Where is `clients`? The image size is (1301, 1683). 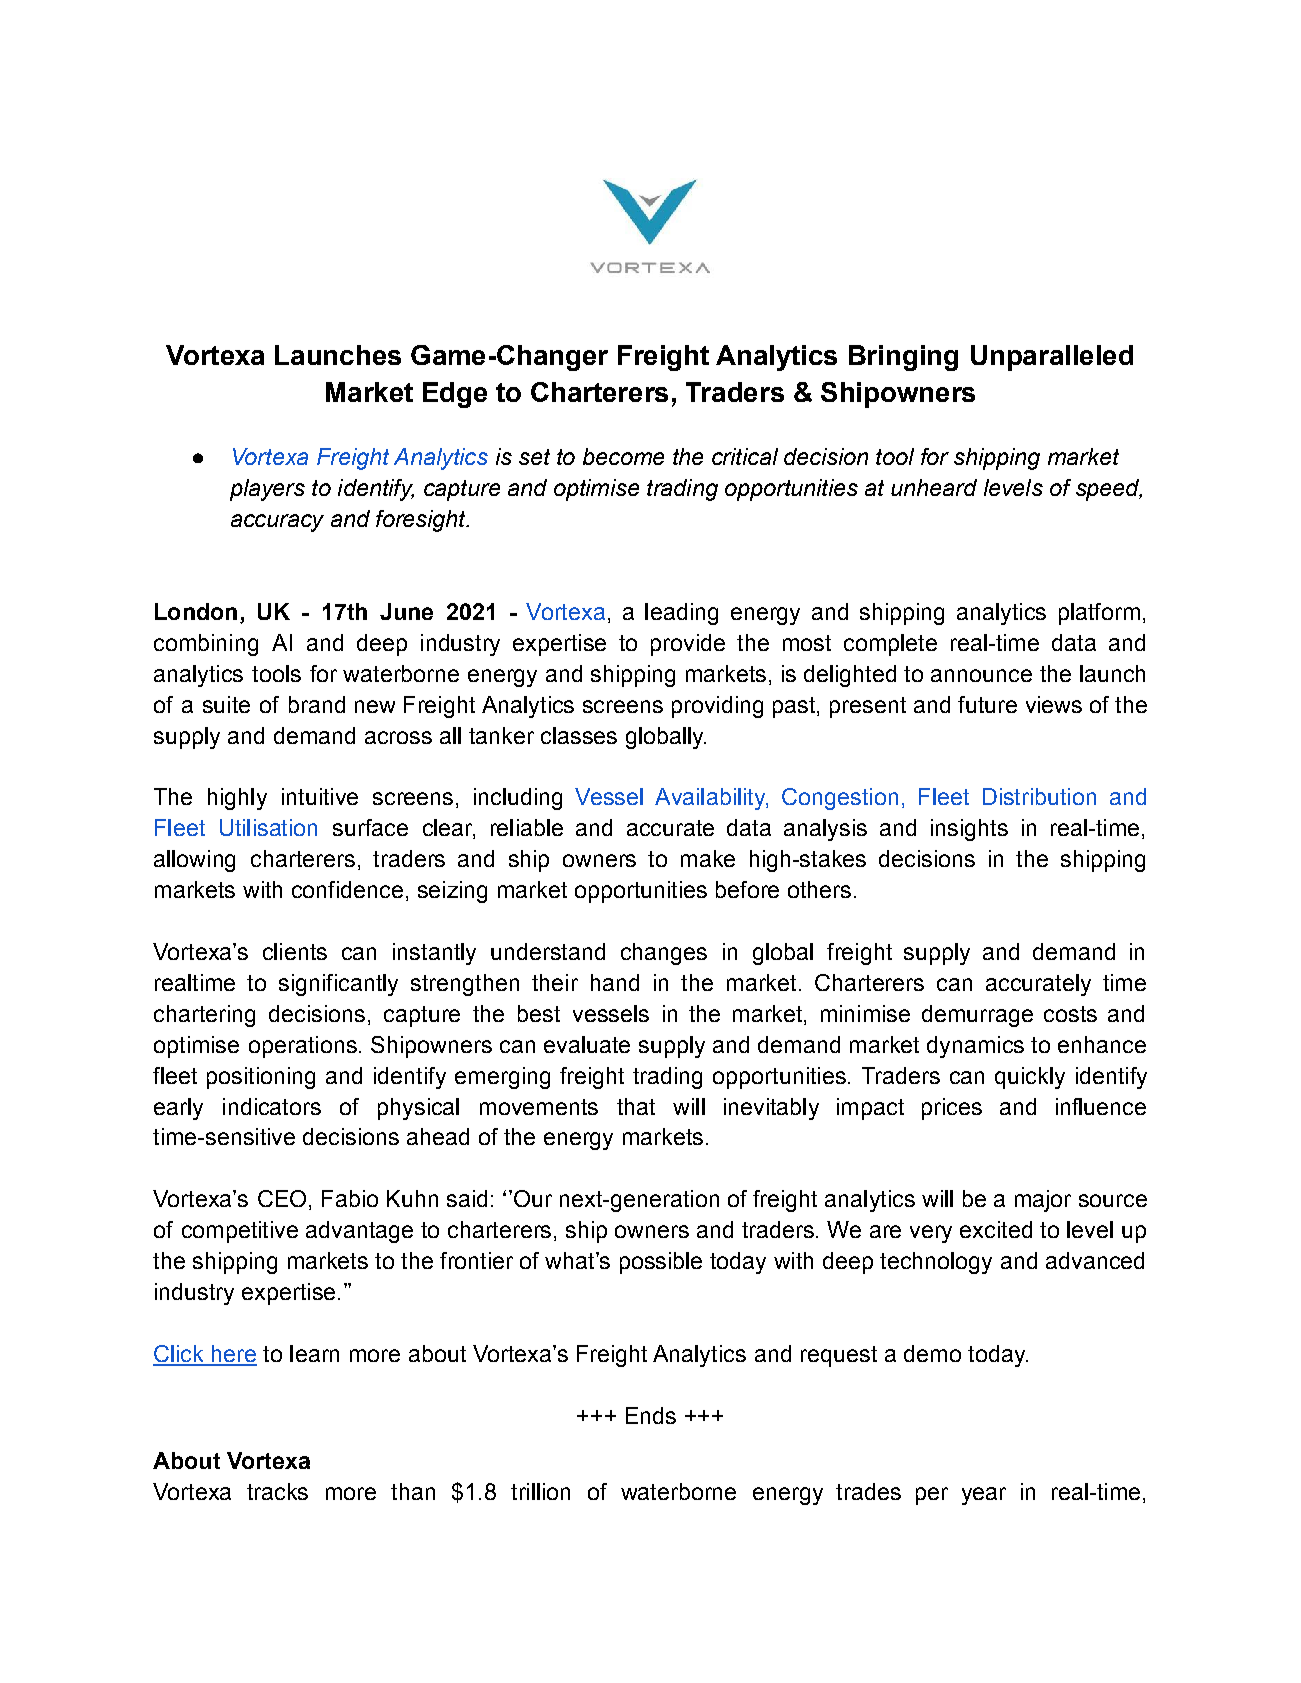
clients is located at coordinates (295, 951).
